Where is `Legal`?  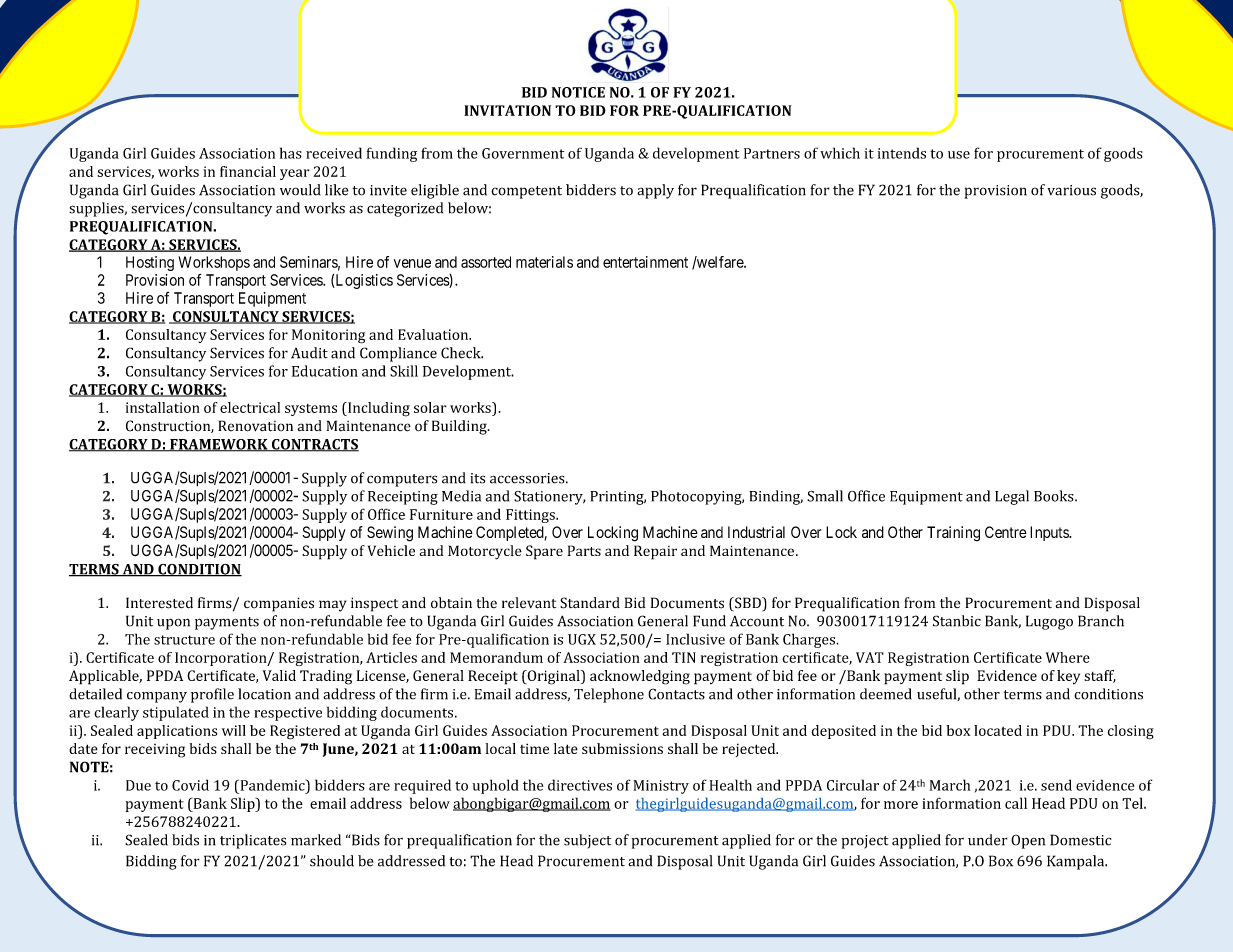
Legal is located at coordinates (1012, 497).
